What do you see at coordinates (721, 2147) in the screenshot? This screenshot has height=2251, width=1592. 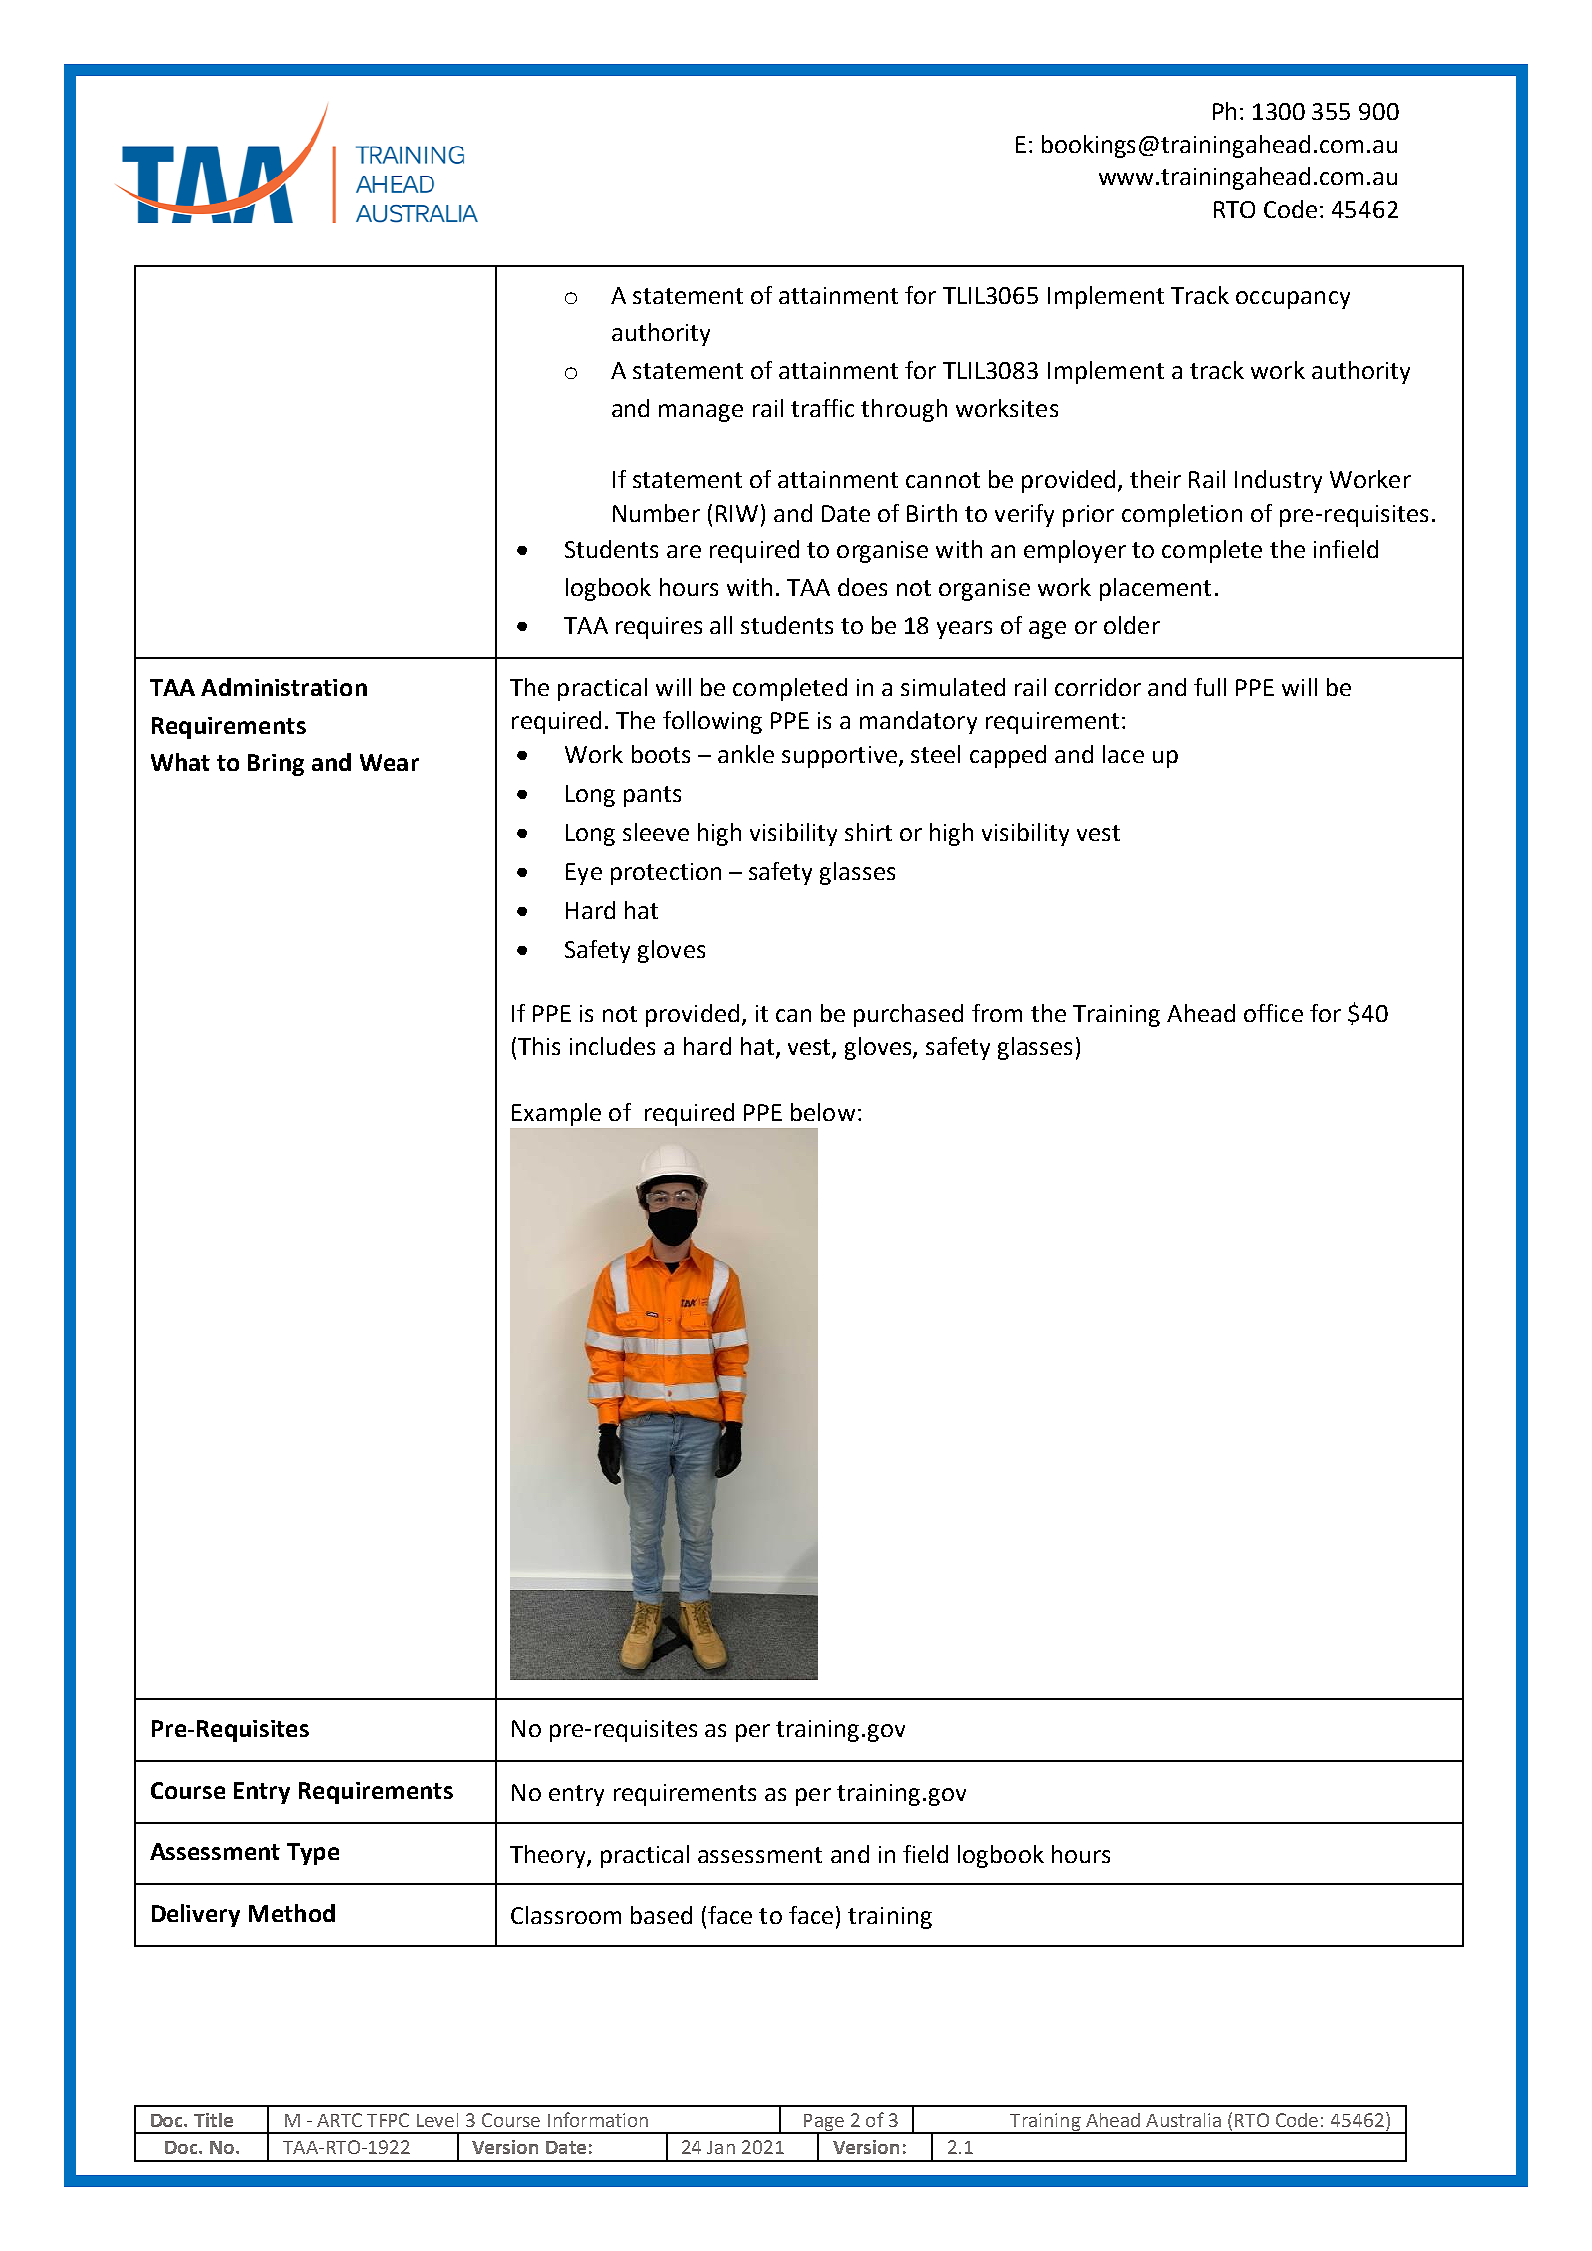 I see `Jan` at bounding box center [721, 2147].
